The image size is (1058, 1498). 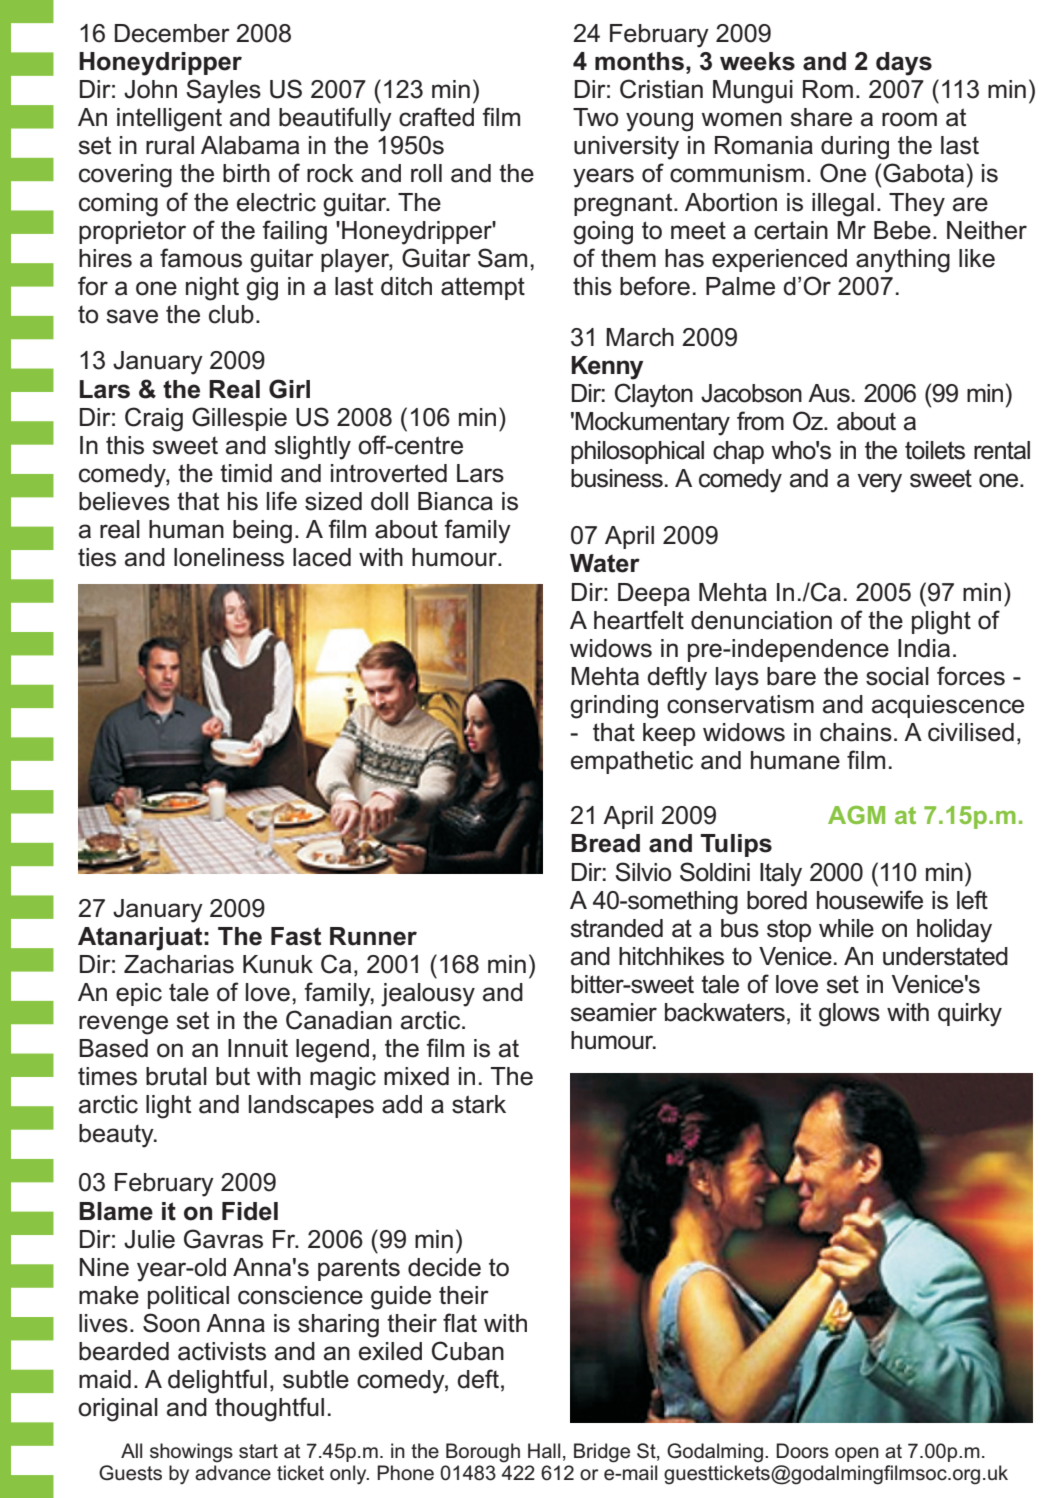 What do you see at coordinates (296, 936) in the page?
I see `Fast` at bounding box center [296, 936].
